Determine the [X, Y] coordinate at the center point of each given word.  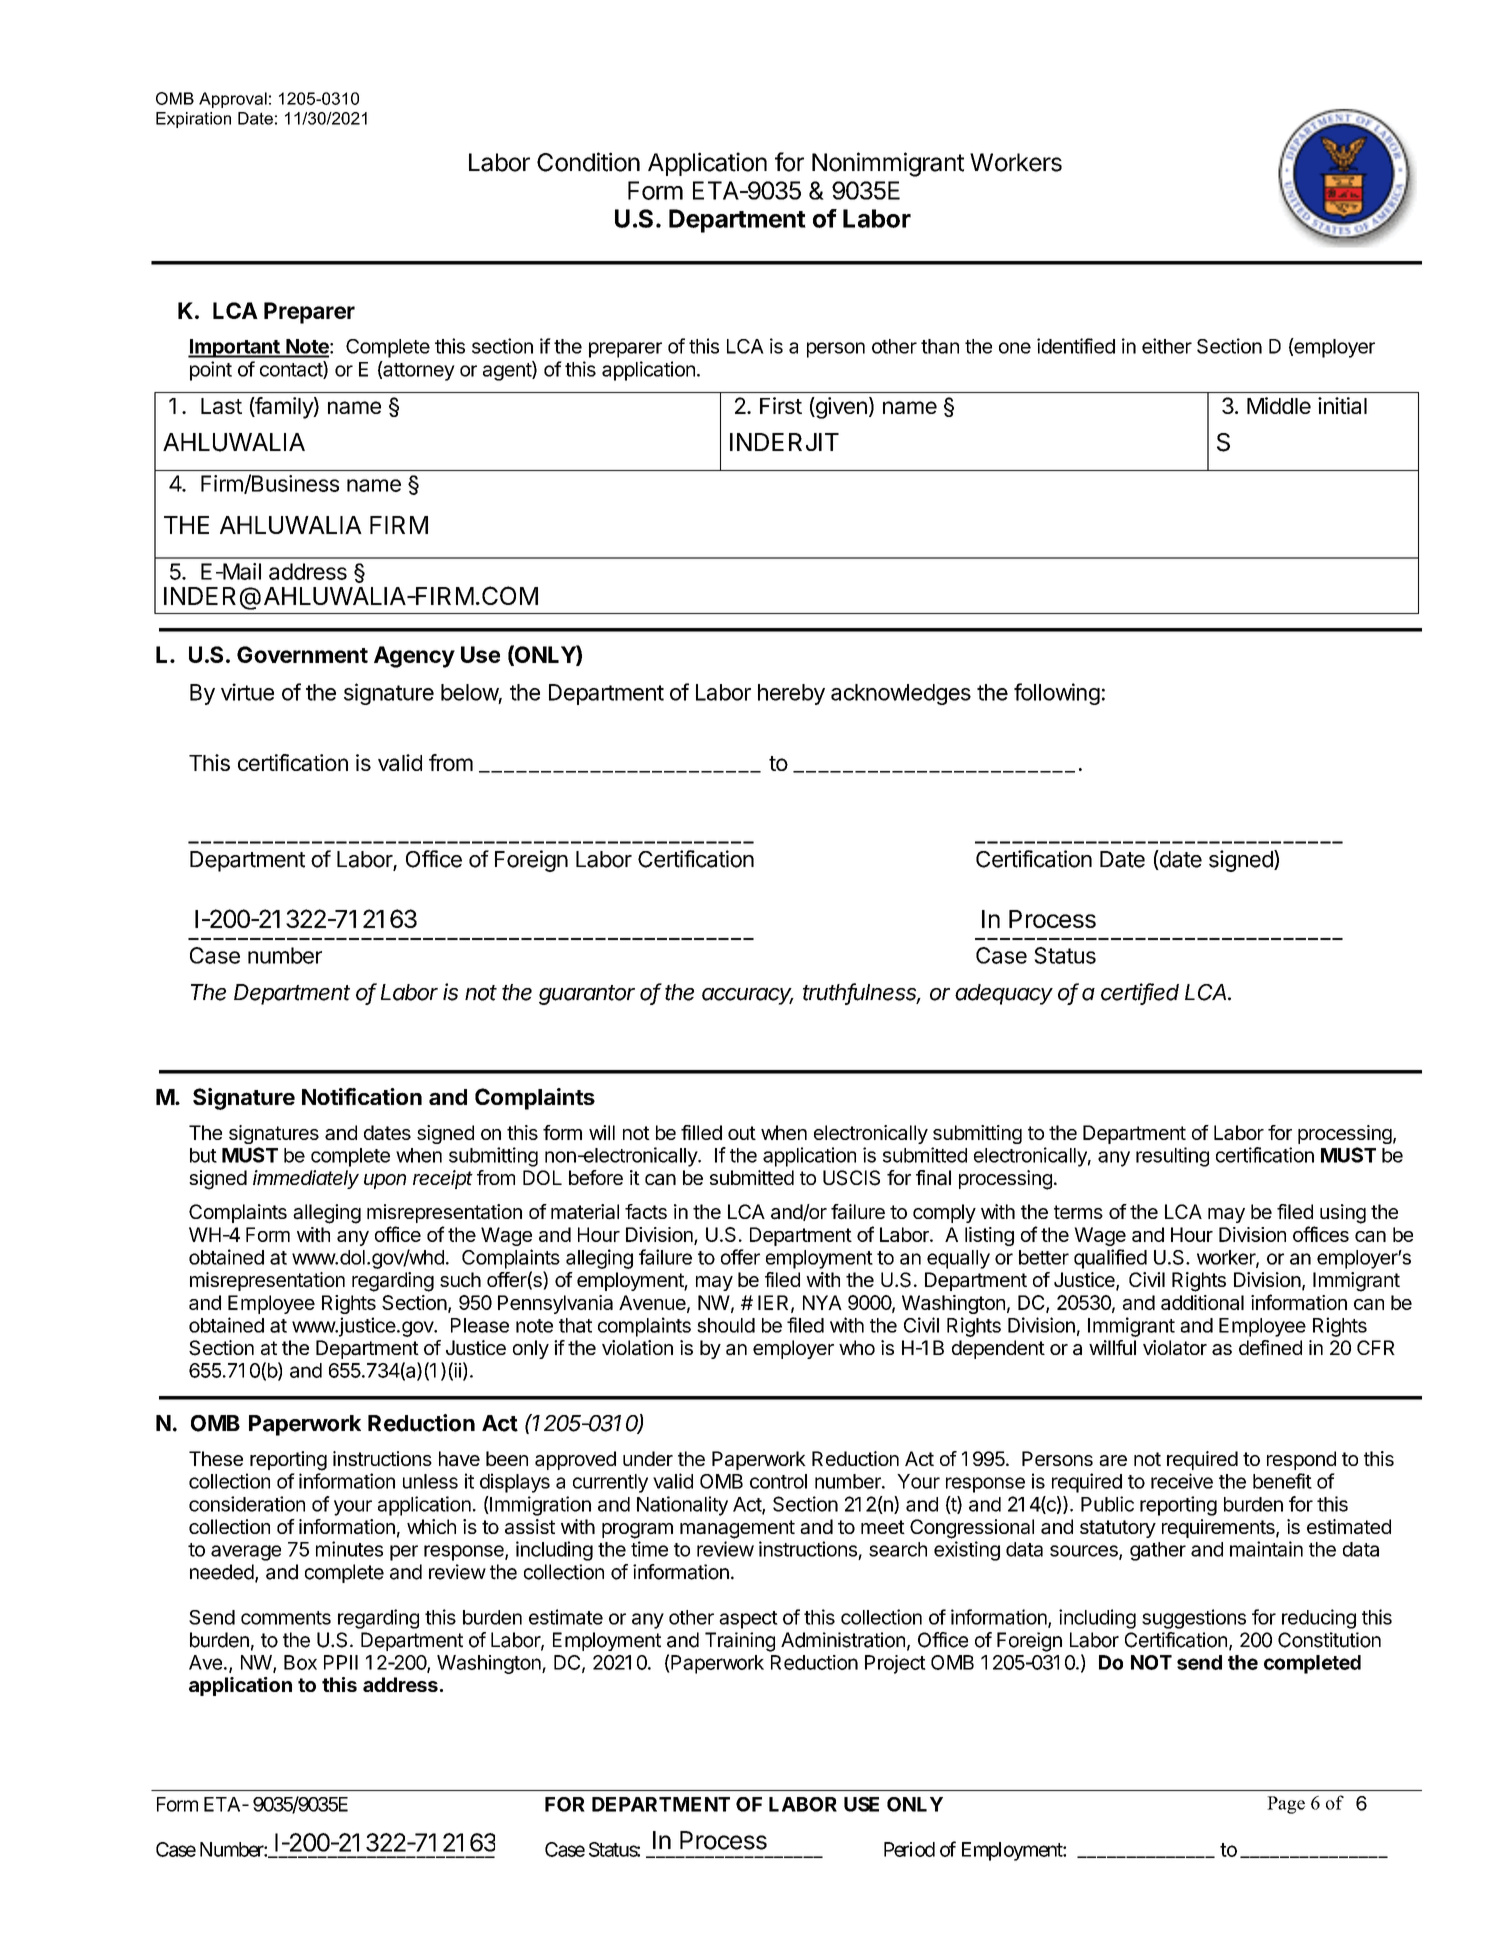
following [1057, 694]
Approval [233, 100]
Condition [588, 162]
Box [300, 1662]
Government [302, 654]
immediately [306, 1179]
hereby [791, 694]
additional [1202, 1302]
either [1167, 346]
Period [909, 1849]
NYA [822, 1302]
